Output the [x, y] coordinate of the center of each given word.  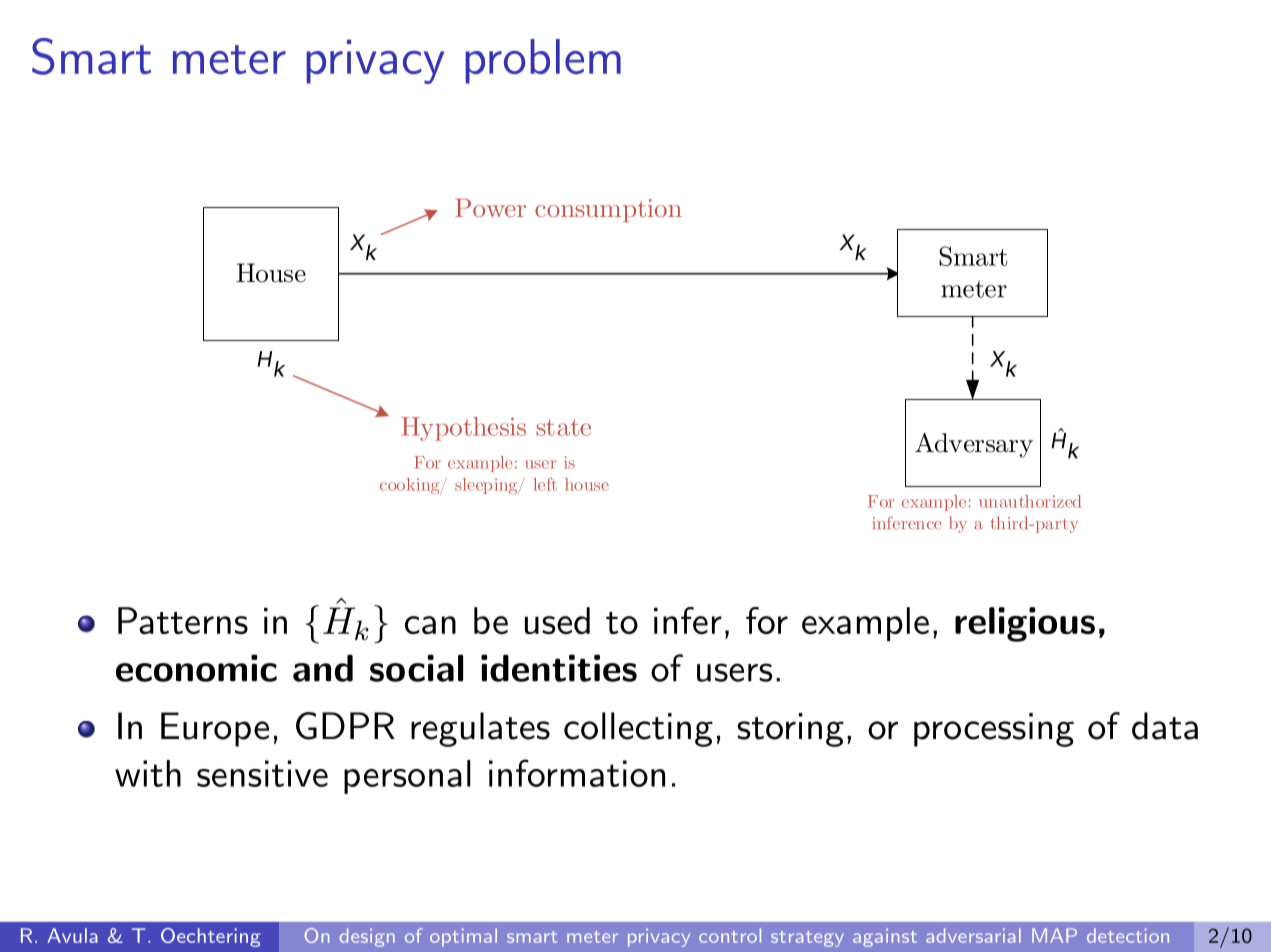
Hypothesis [463, 429]
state [563, 427]
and [323, 668]
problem [543, 61]
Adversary [974, 445]
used [557, 620]
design [367, 937]
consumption [608, 210]
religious [1025, 624]
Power [490, 207]
